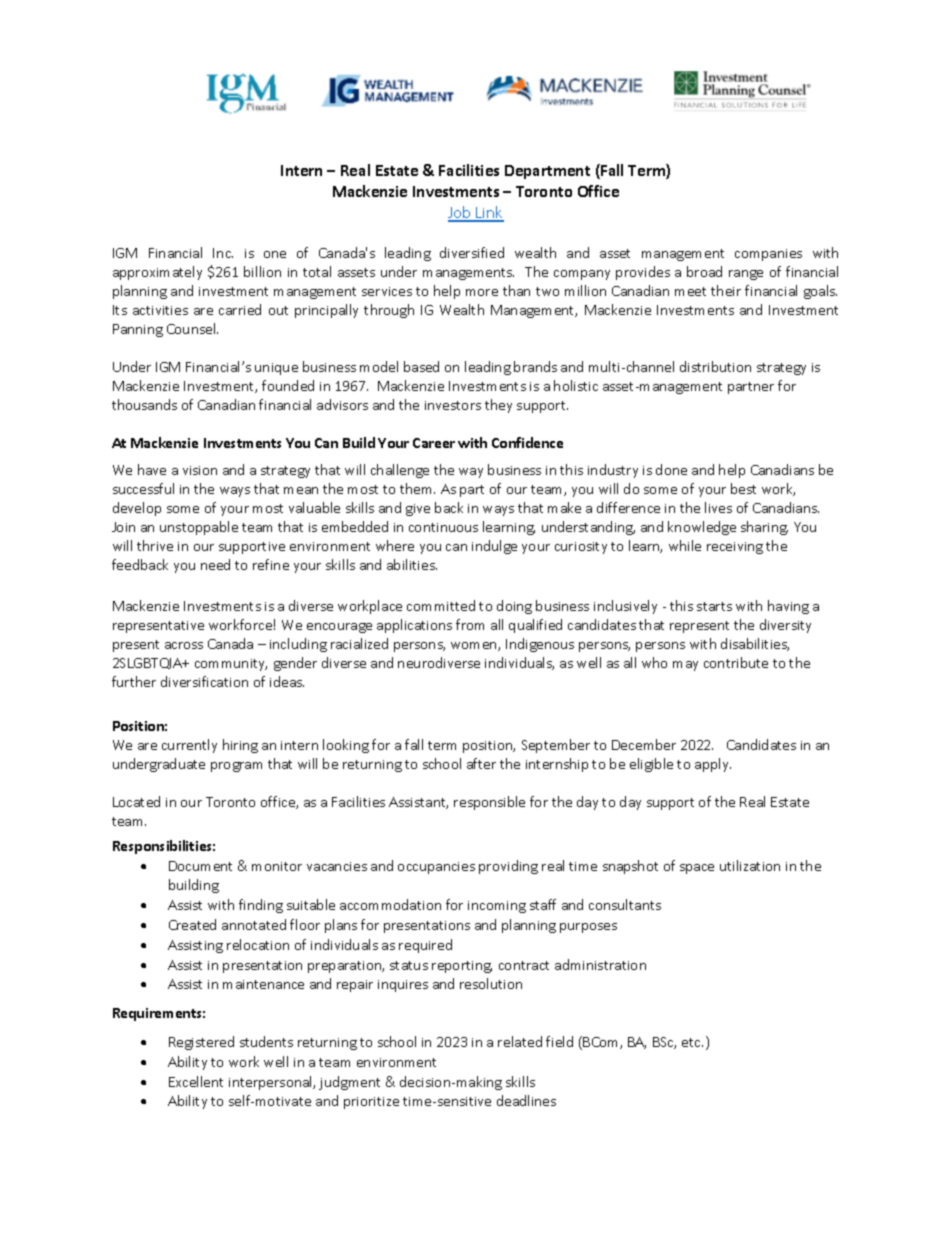  What do you see at coordinates (434, 443) in the image?
I see `Career` at bounding box center [434, 443].
